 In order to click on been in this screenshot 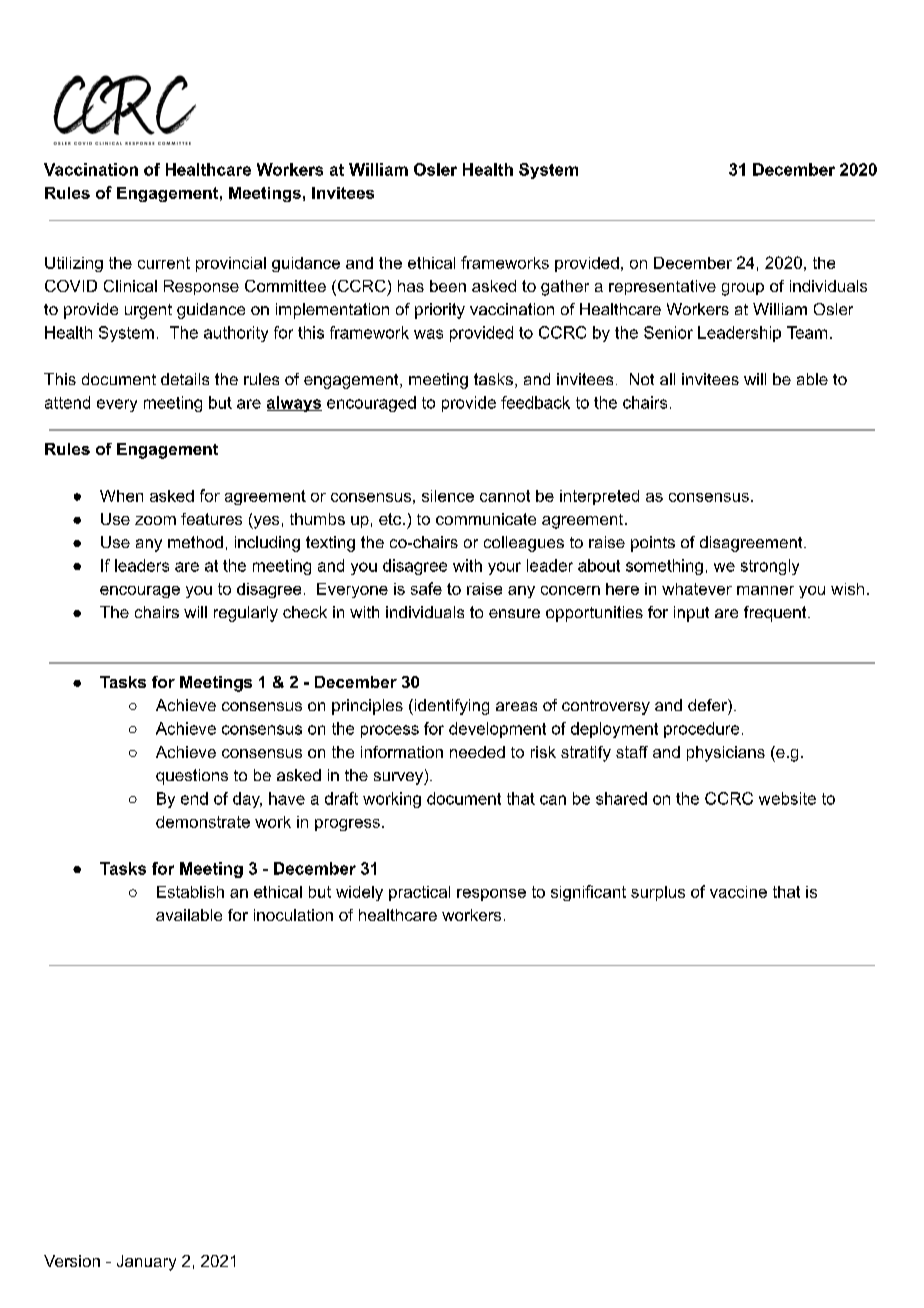, I will do `click(448, 286)`.
